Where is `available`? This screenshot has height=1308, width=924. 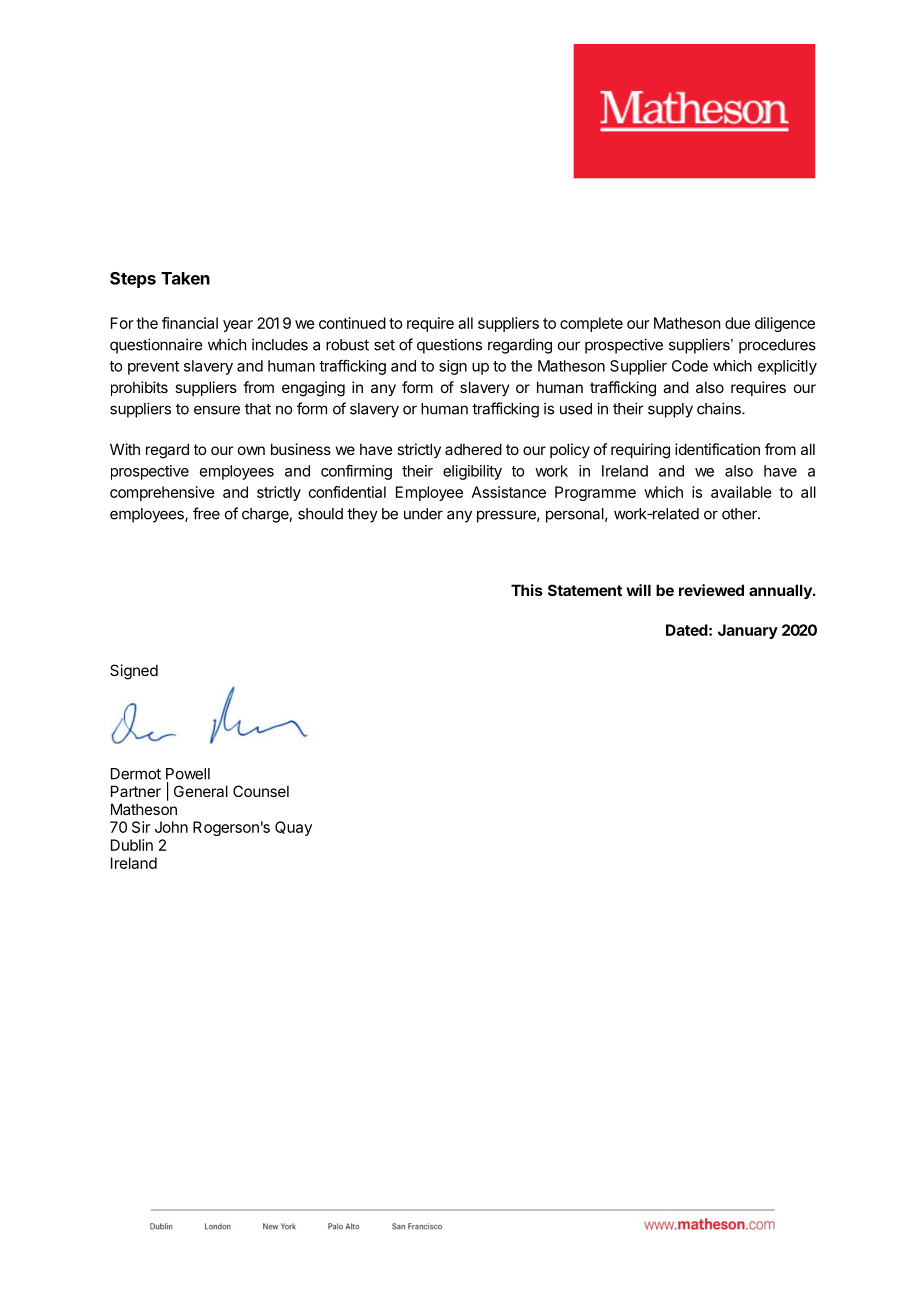 available is located at coordinates (741, 492).
